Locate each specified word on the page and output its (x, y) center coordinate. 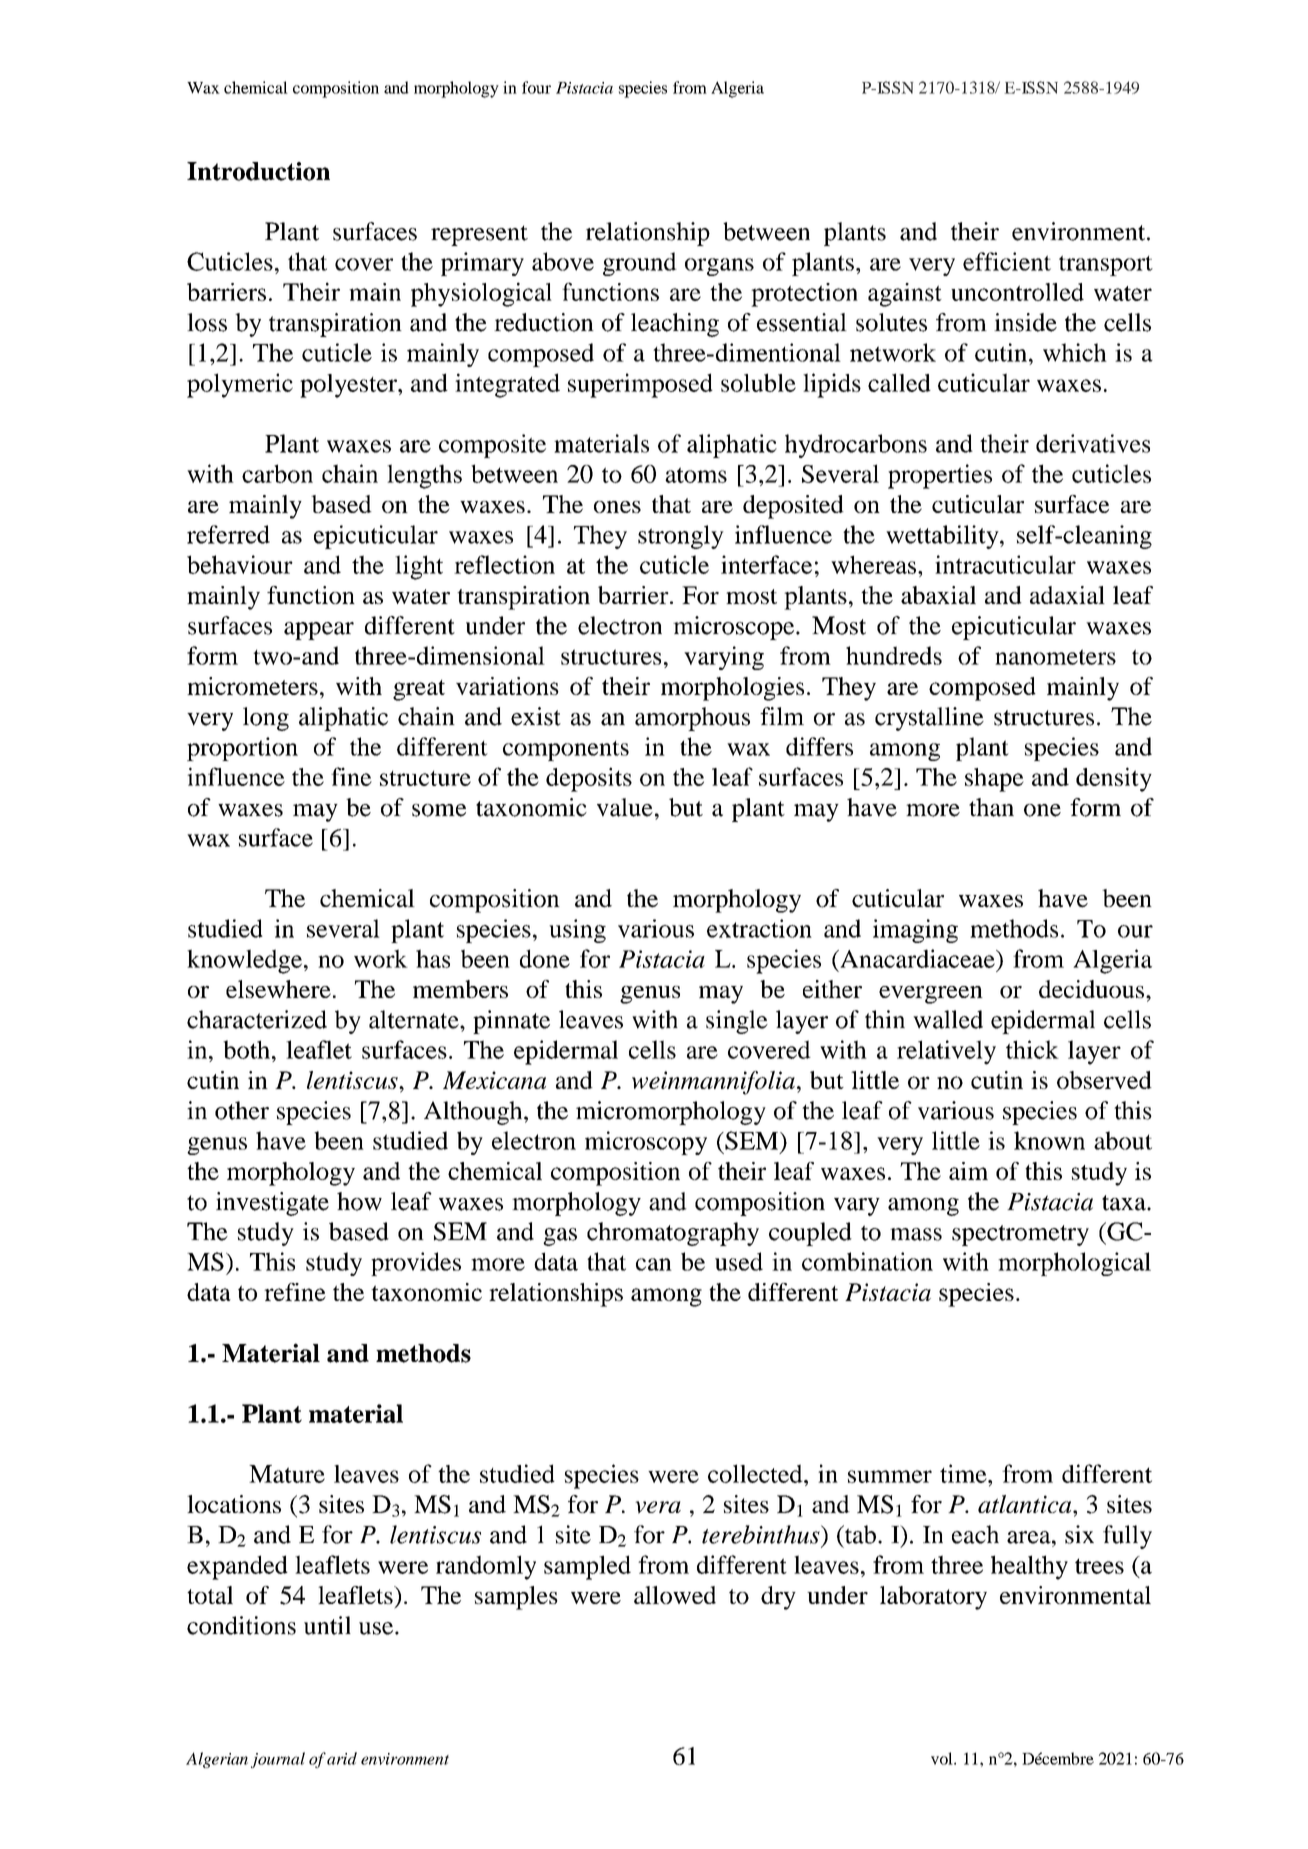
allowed (675, 1595)
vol (943, 1758)
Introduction (258, 171)
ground (640, 264)
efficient (1007, 261)
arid (342, 1758)
